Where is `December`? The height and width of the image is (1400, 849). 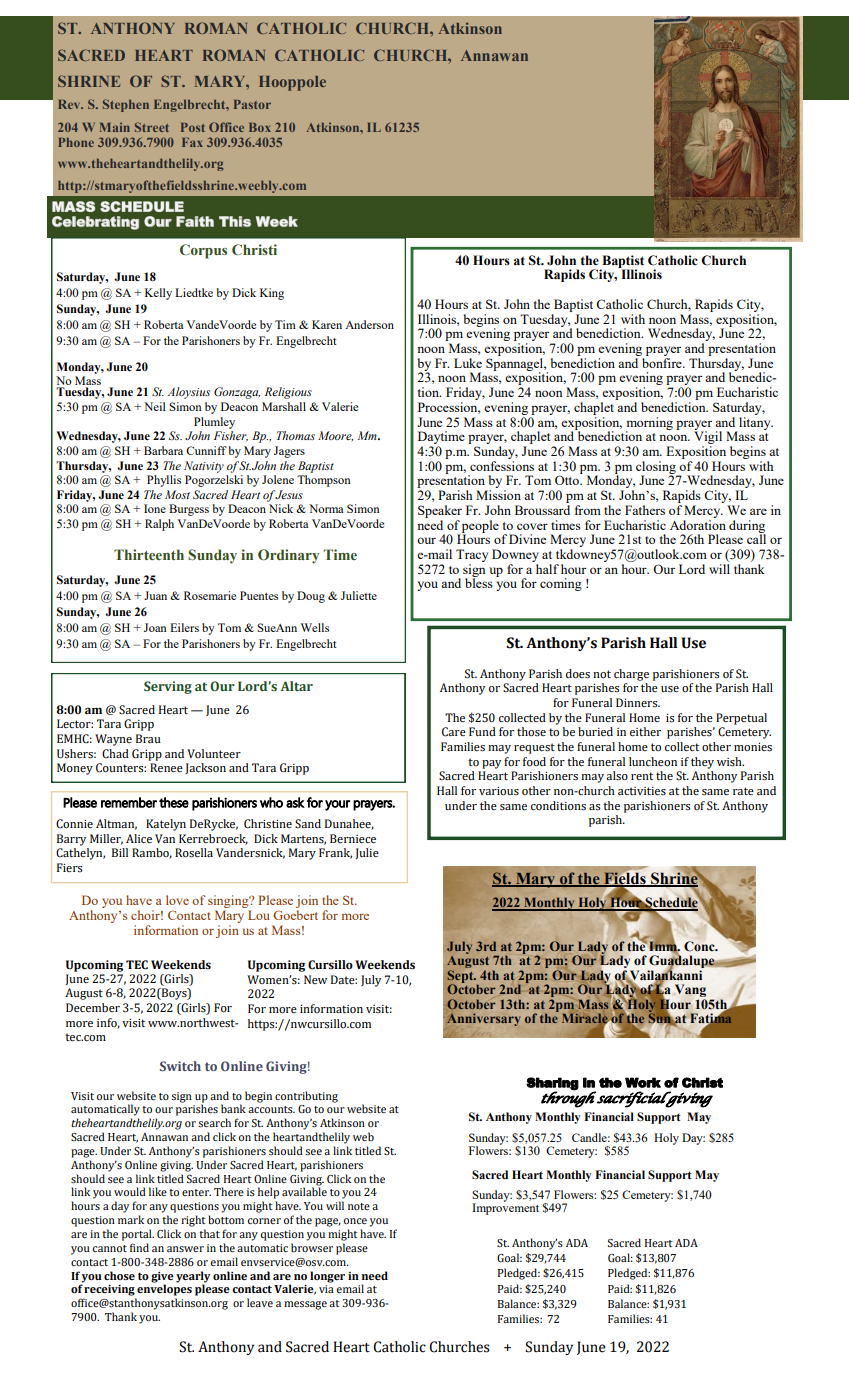
December is located at coordinates (93, 1007).
